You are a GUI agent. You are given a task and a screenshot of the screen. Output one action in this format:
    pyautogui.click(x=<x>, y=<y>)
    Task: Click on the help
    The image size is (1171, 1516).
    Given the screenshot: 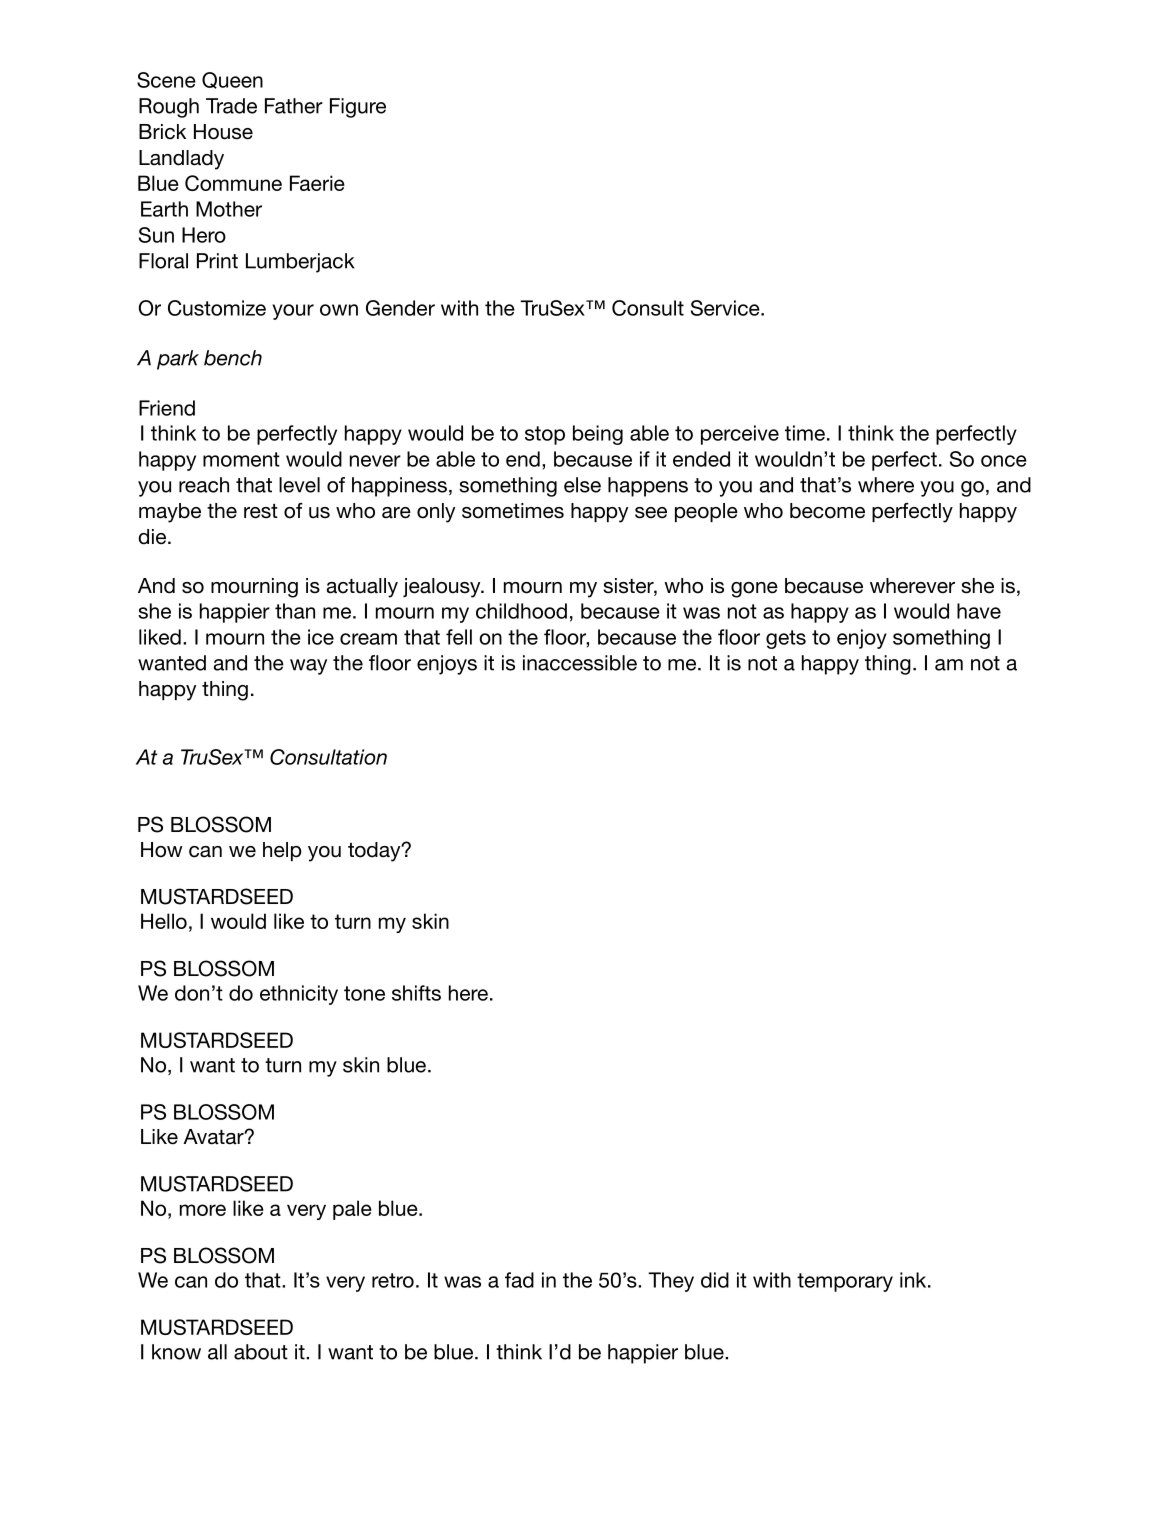 What is the action you would take?
    pyautogui.click(x=282, y=851)
